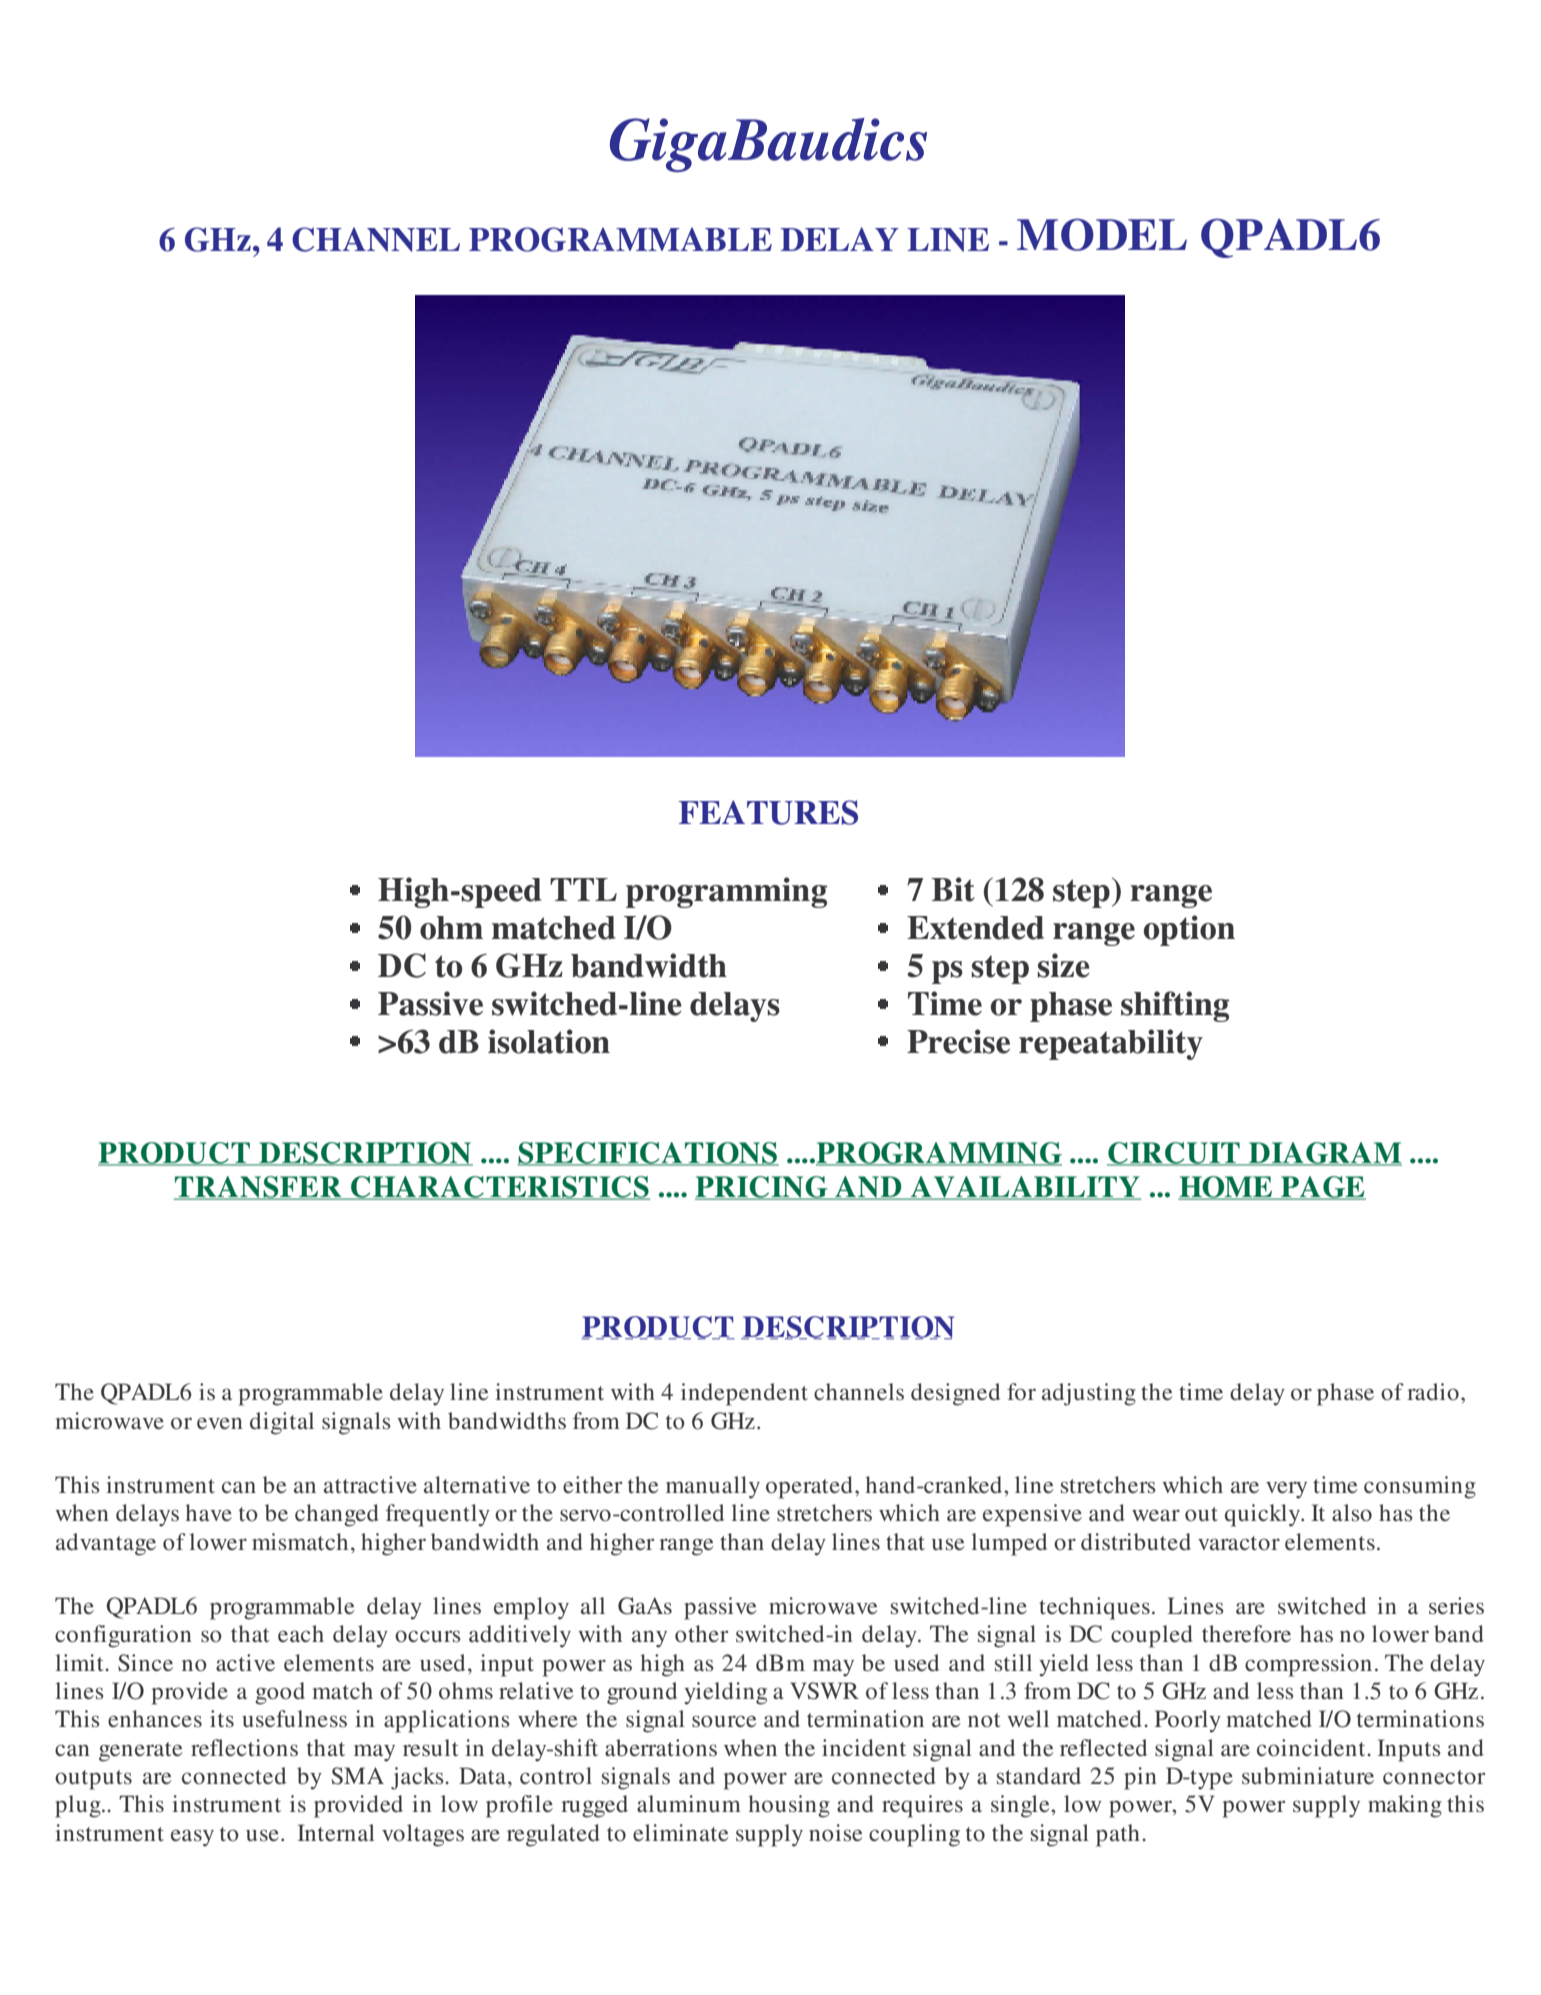 The image size is (1541, 1995). I want to click on even, so click(220, 1423).
